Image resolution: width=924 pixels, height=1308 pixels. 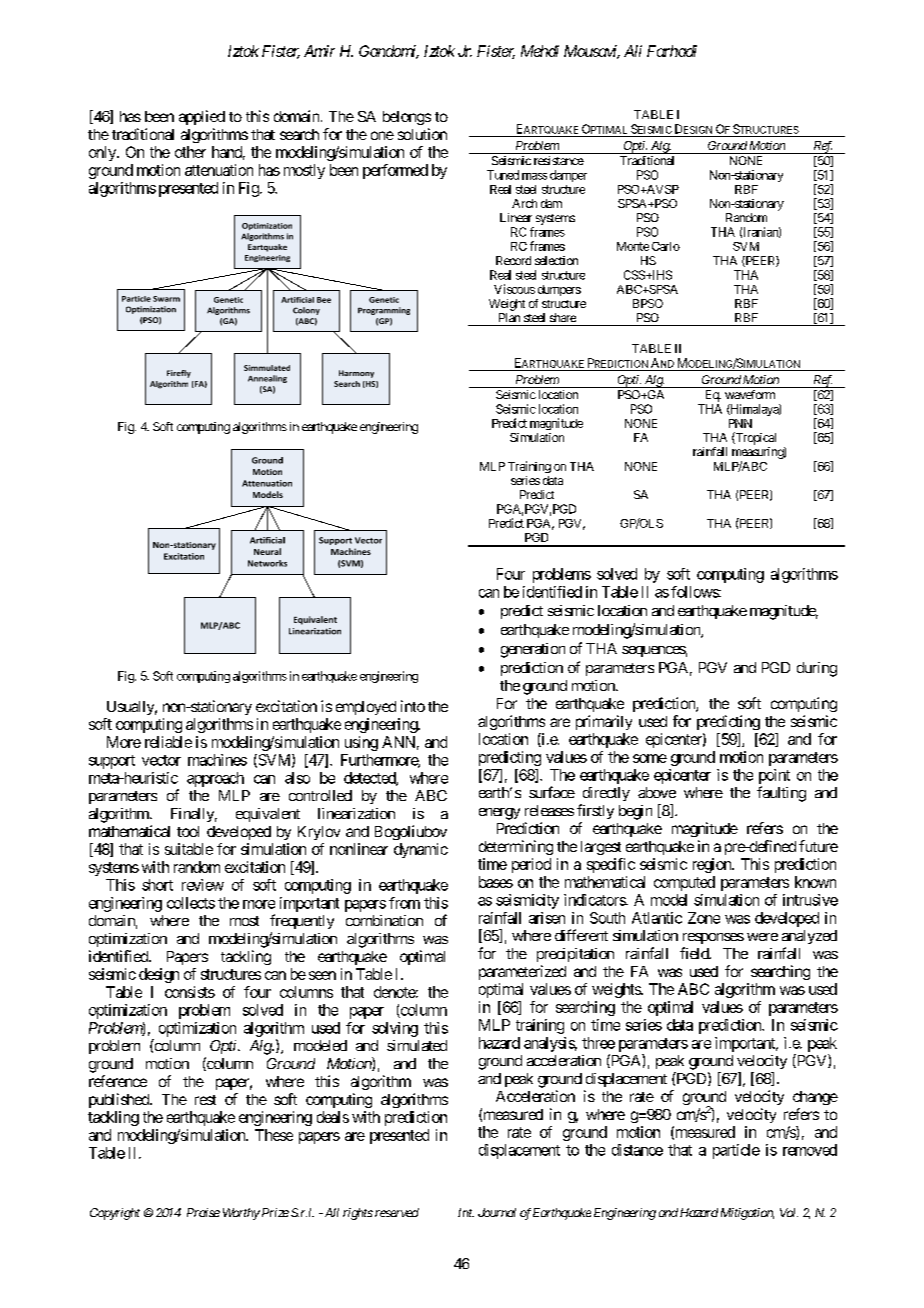 What do you see at coordinates (188, 831) in the image?
I see `tool` at bounding box center [188, 831].
